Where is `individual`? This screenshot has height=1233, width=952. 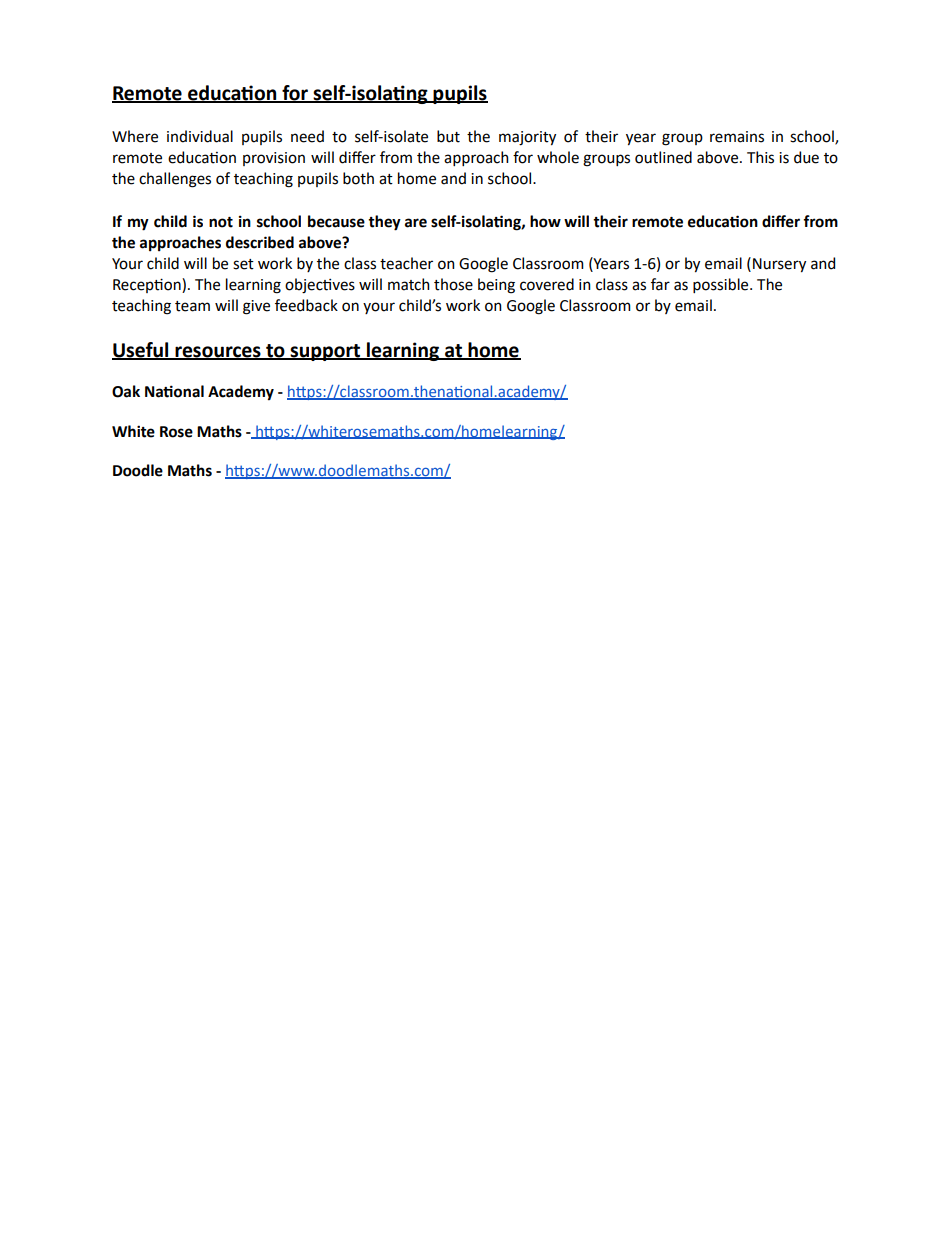 individual is located at coordinates (200, 136).
